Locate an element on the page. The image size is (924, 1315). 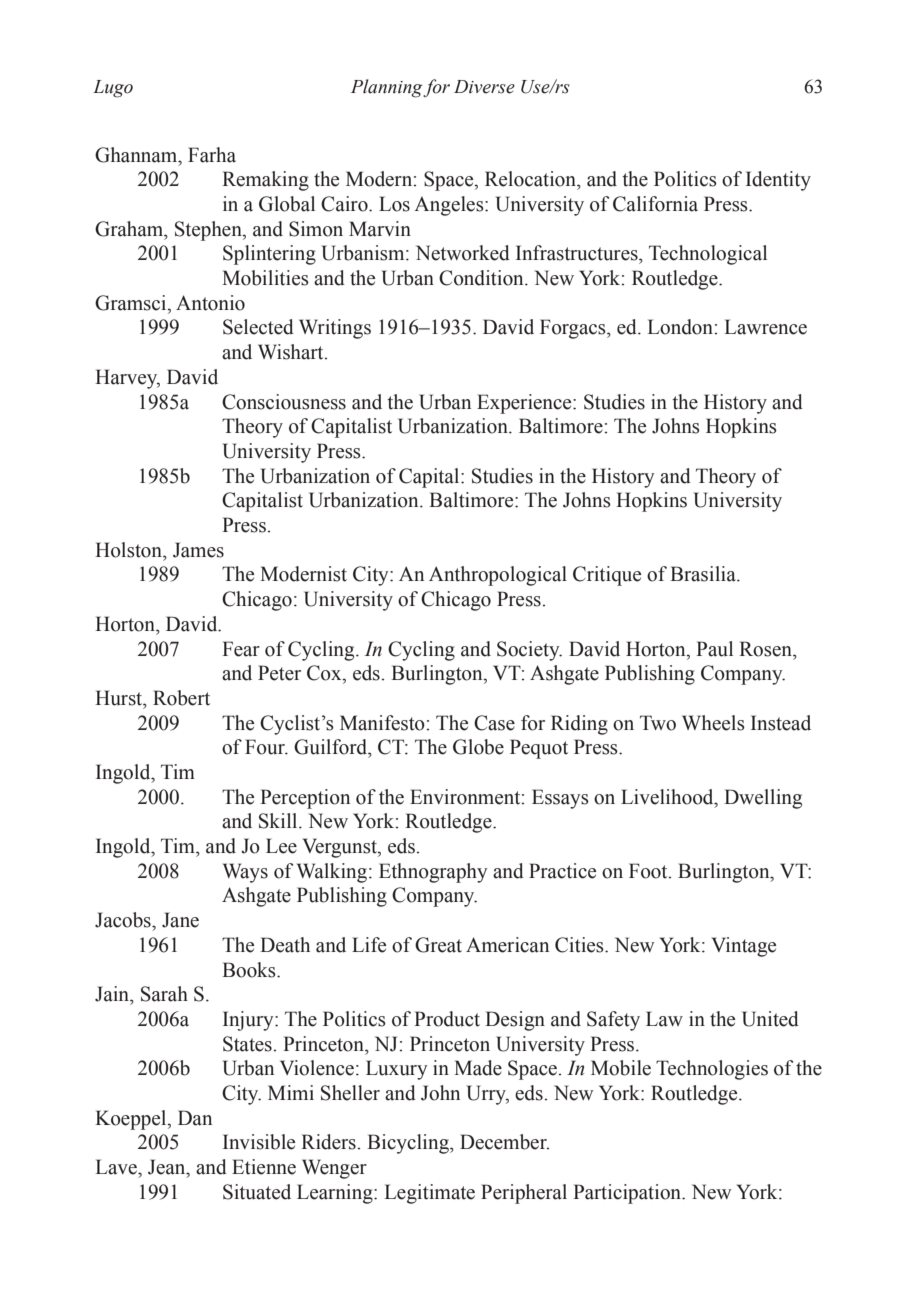
Society is located at coordinates (529, 651).
